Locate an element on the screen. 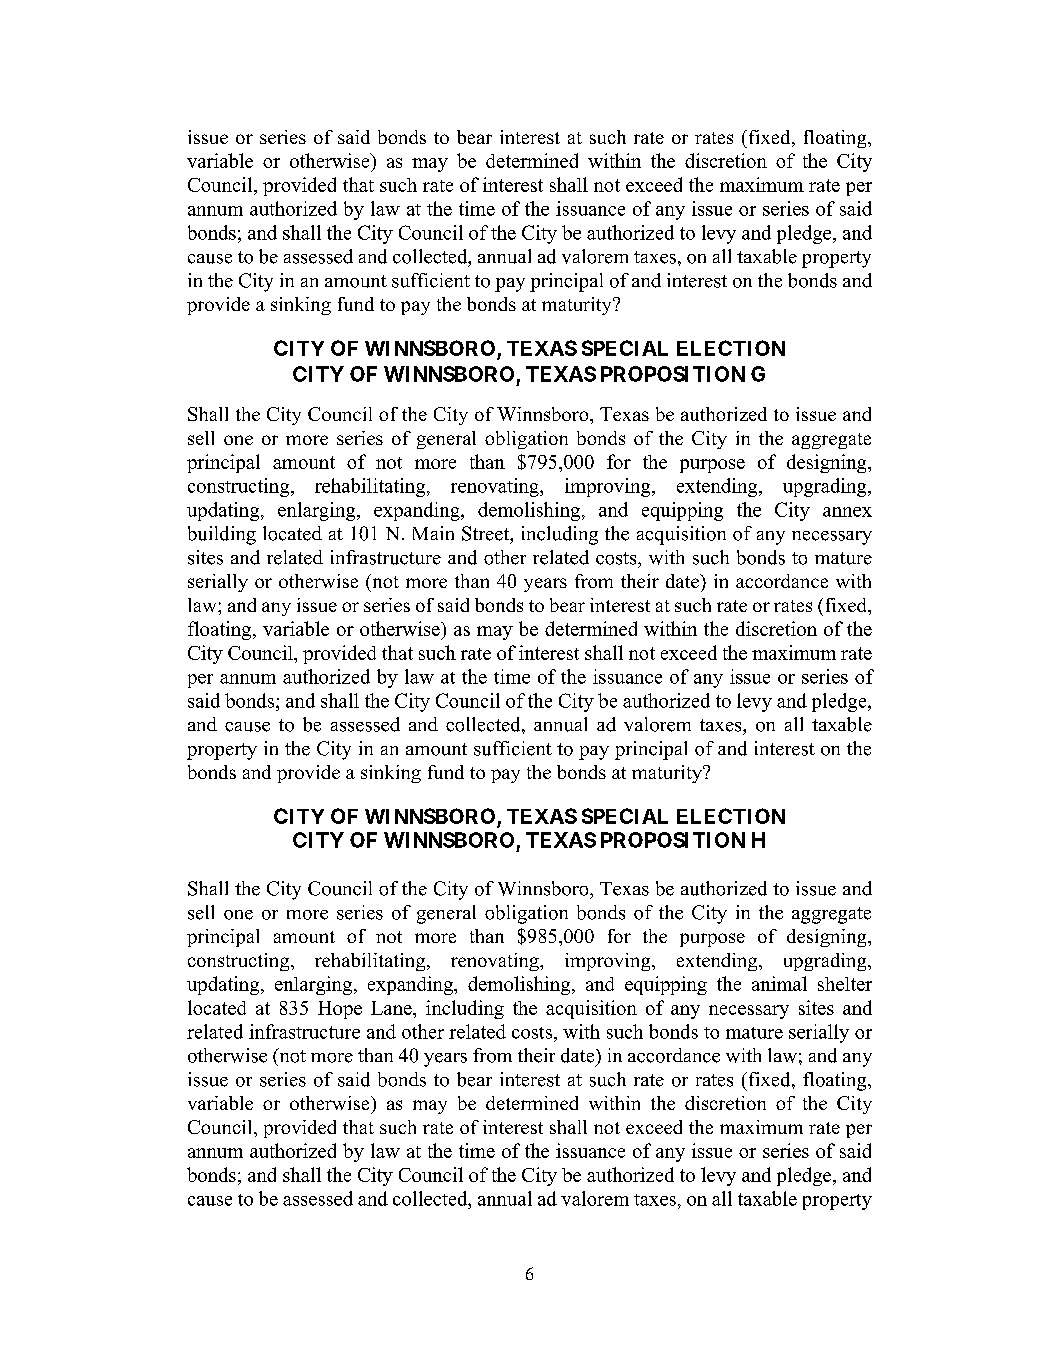 This screenshot has width=1059, height=1370. shelter is located at coordinates (845, 984).
